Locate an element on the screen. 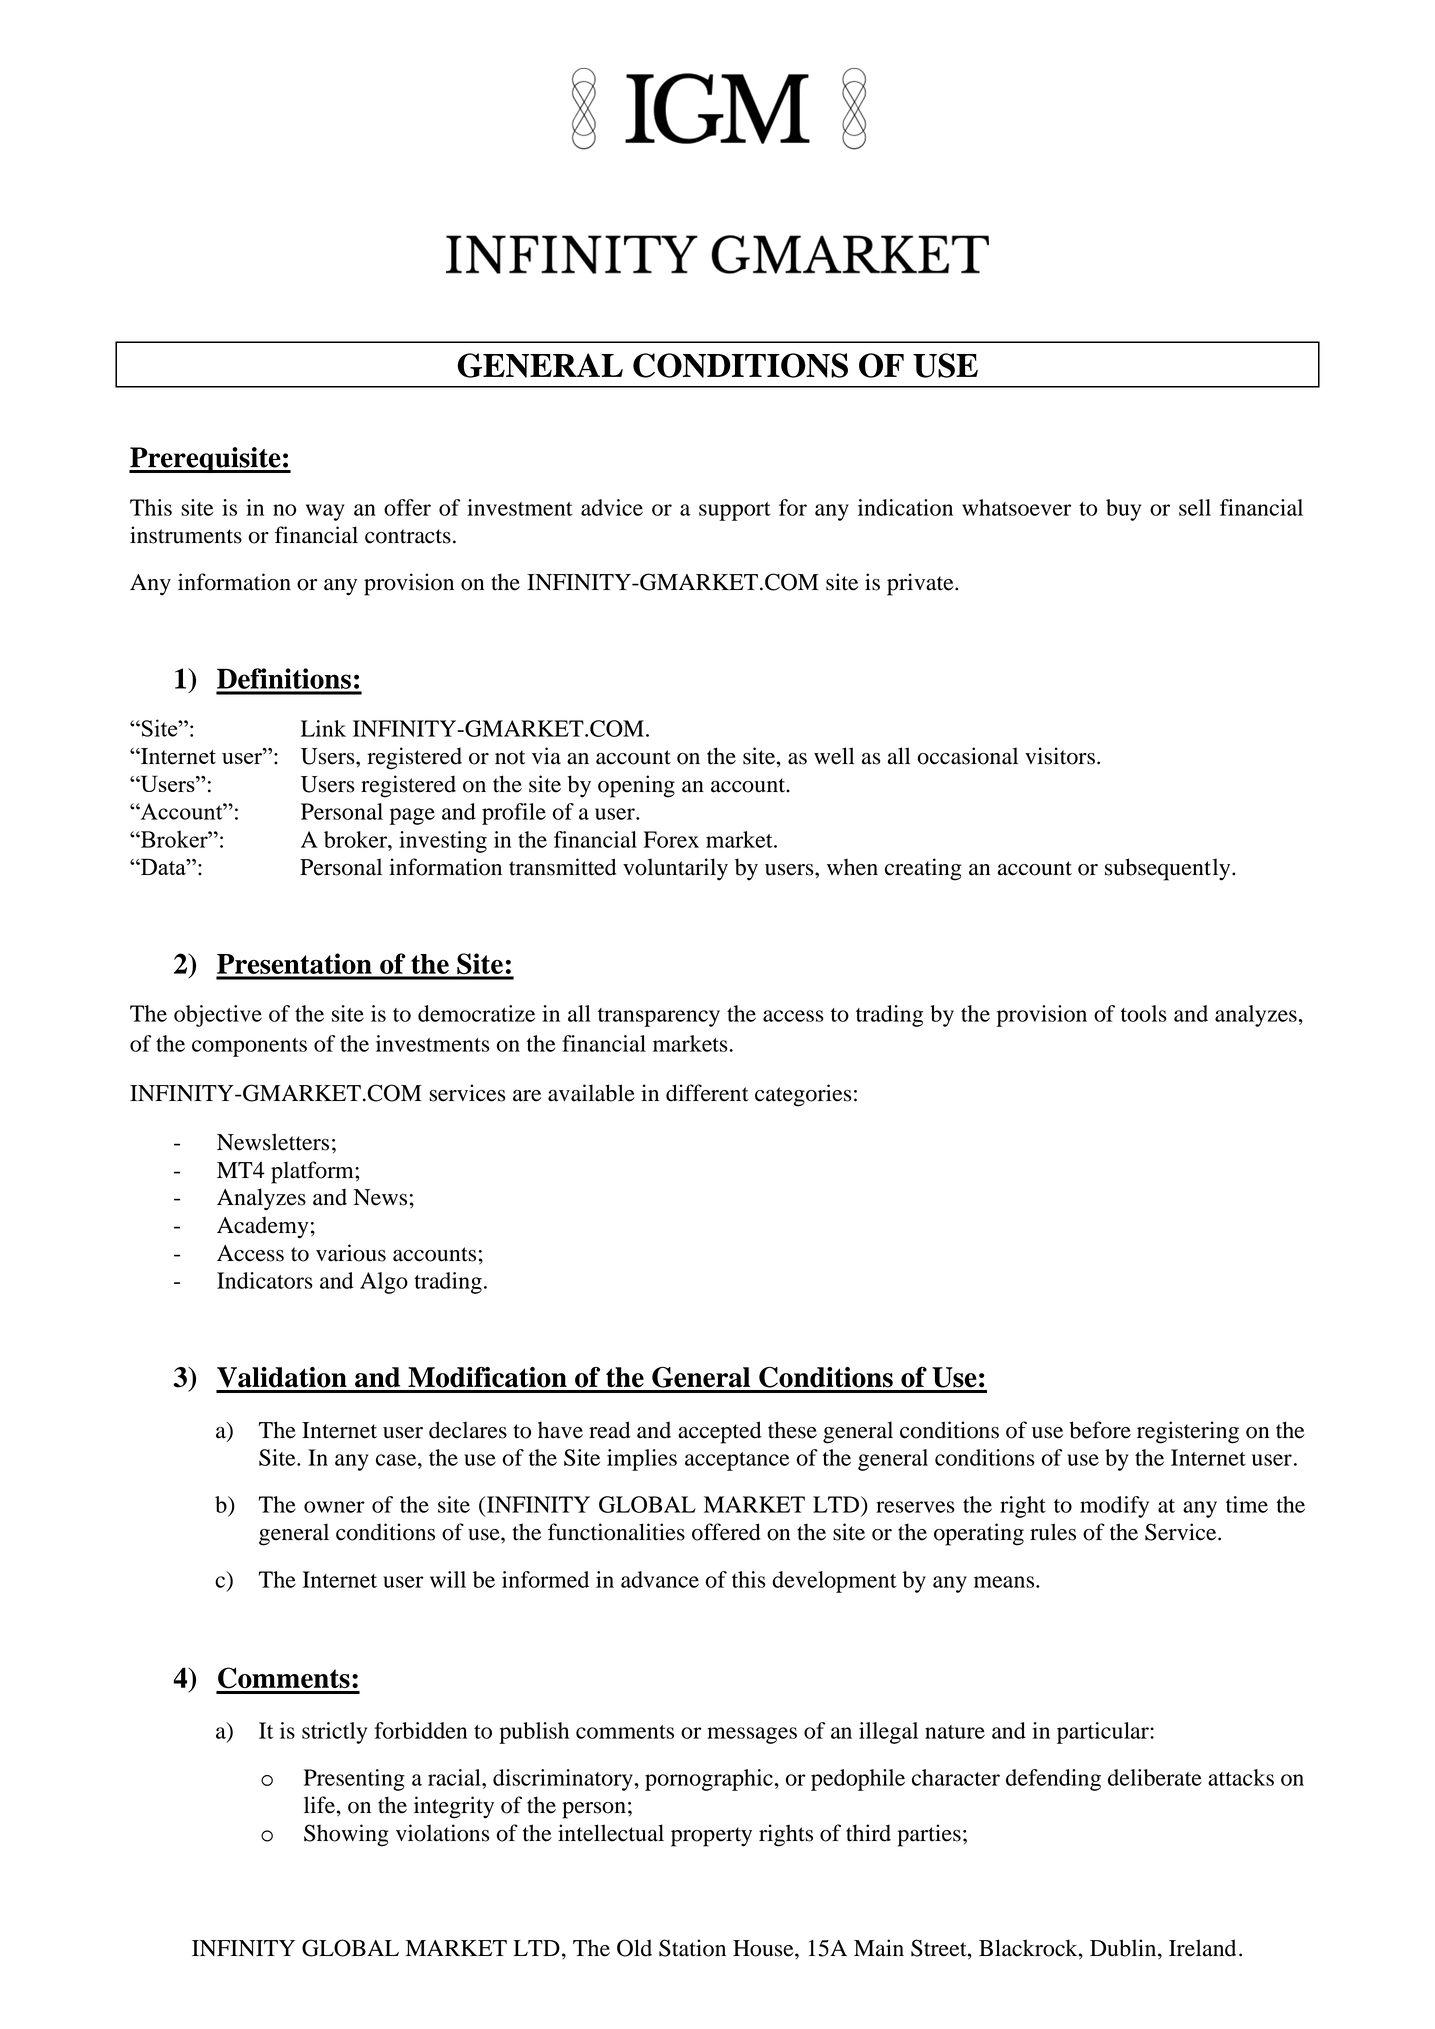 This screenshot has width=1435, height=2029. Station is located at coordinates (692, 1948).
